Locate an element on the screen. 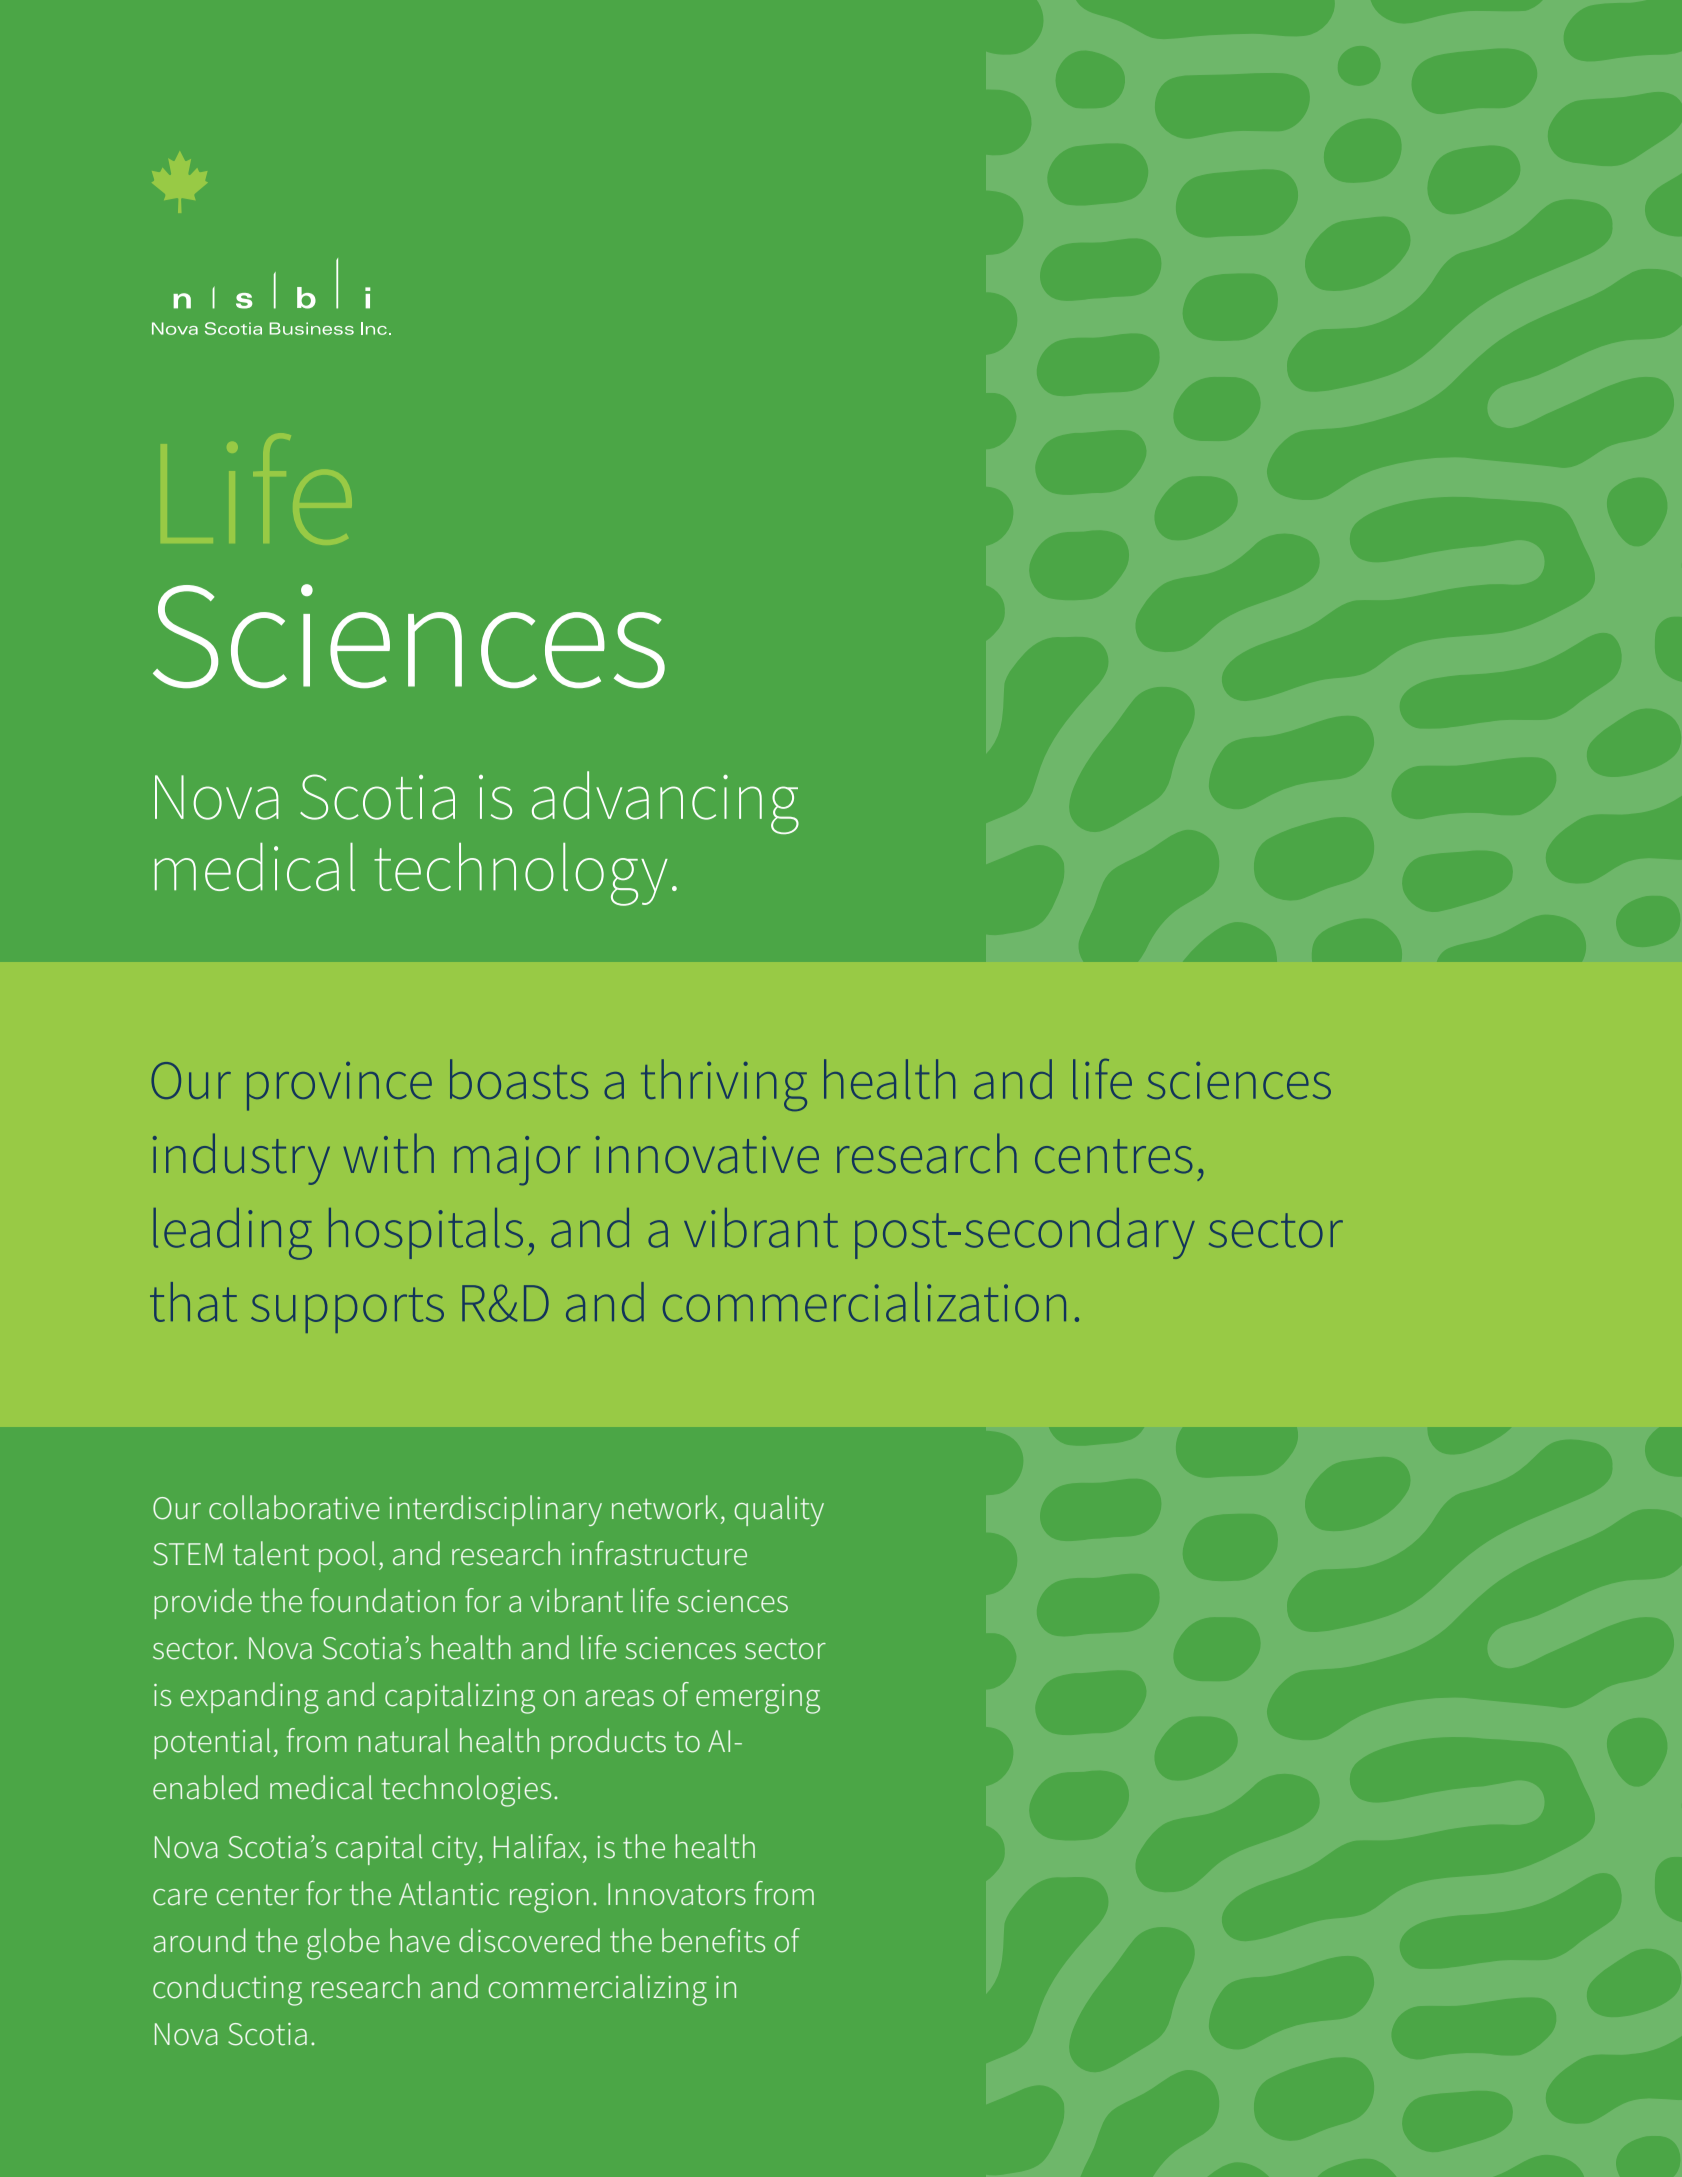 The image size is (1682, 2177). advancing is located at coordinates (665, 802).
